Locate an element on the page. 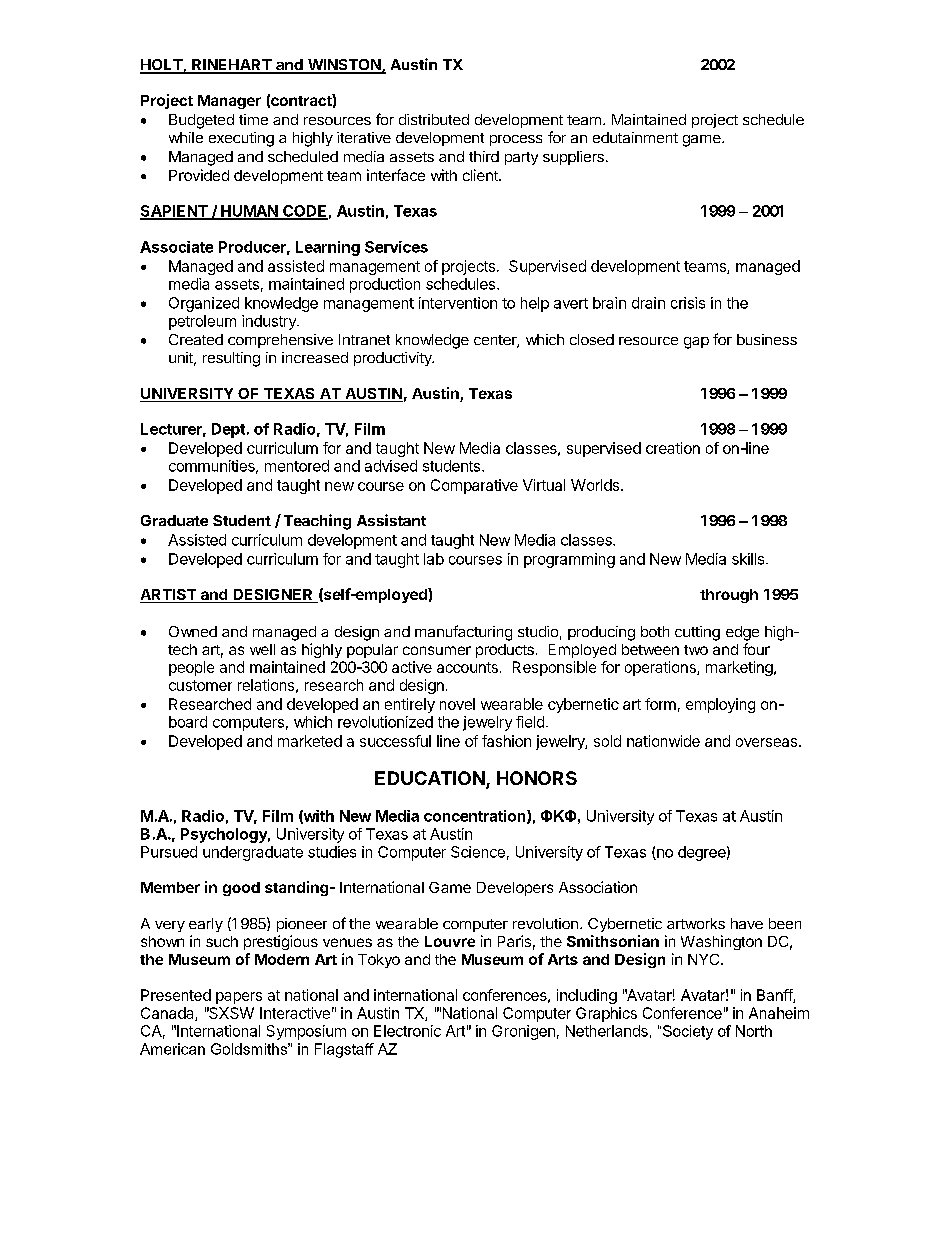  industry is located at coordinates (270, 322).
